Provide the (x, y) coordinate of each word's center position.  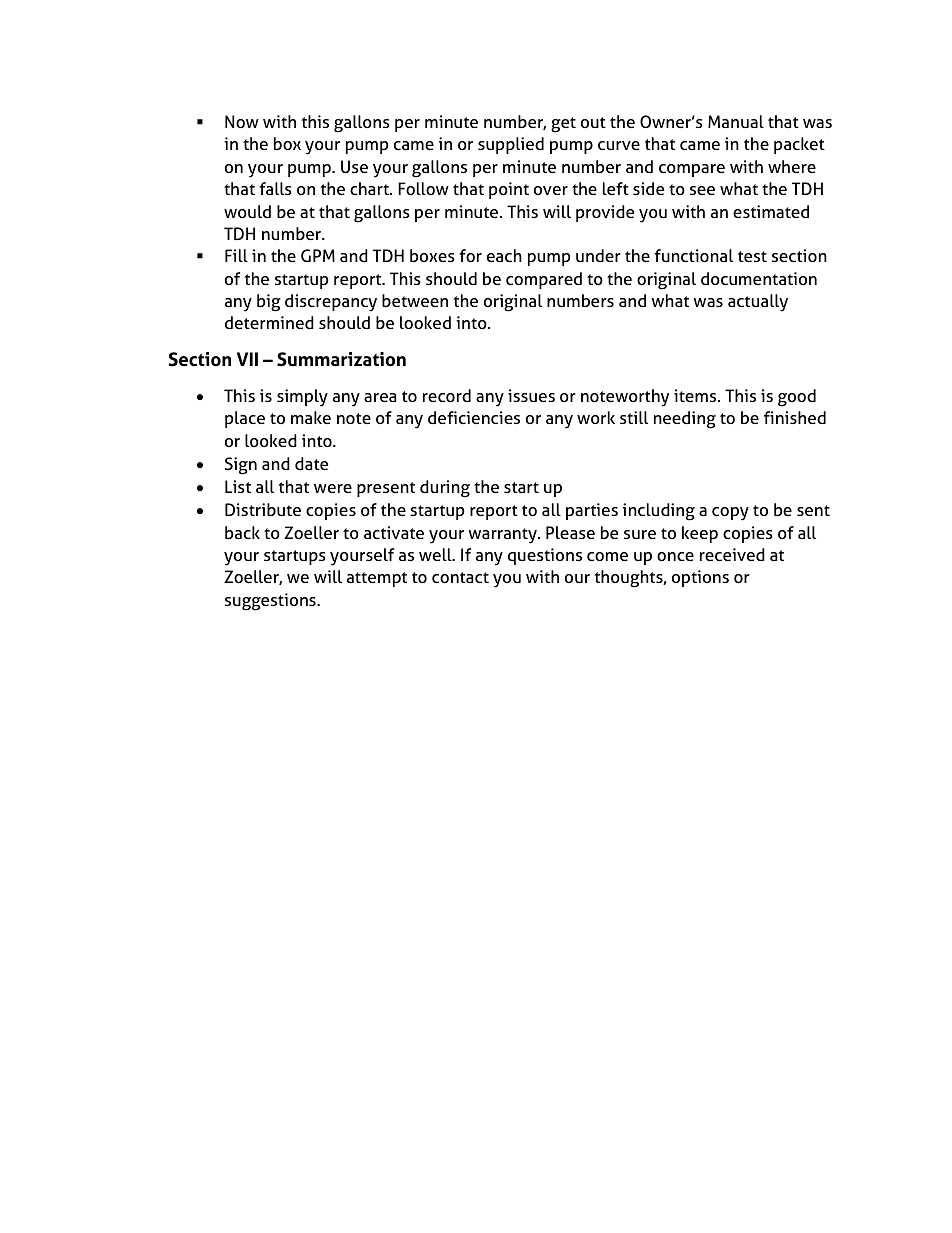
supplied (511, 145)
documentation (759, 278)
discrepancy (331, 303)
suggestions (271, 602)
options (700, 578)
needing (685, 420)
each (504, 255)
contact (460, 577)
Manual (736, 121)
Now (242, 121)
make (311, 417)
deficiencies (474, 417)
